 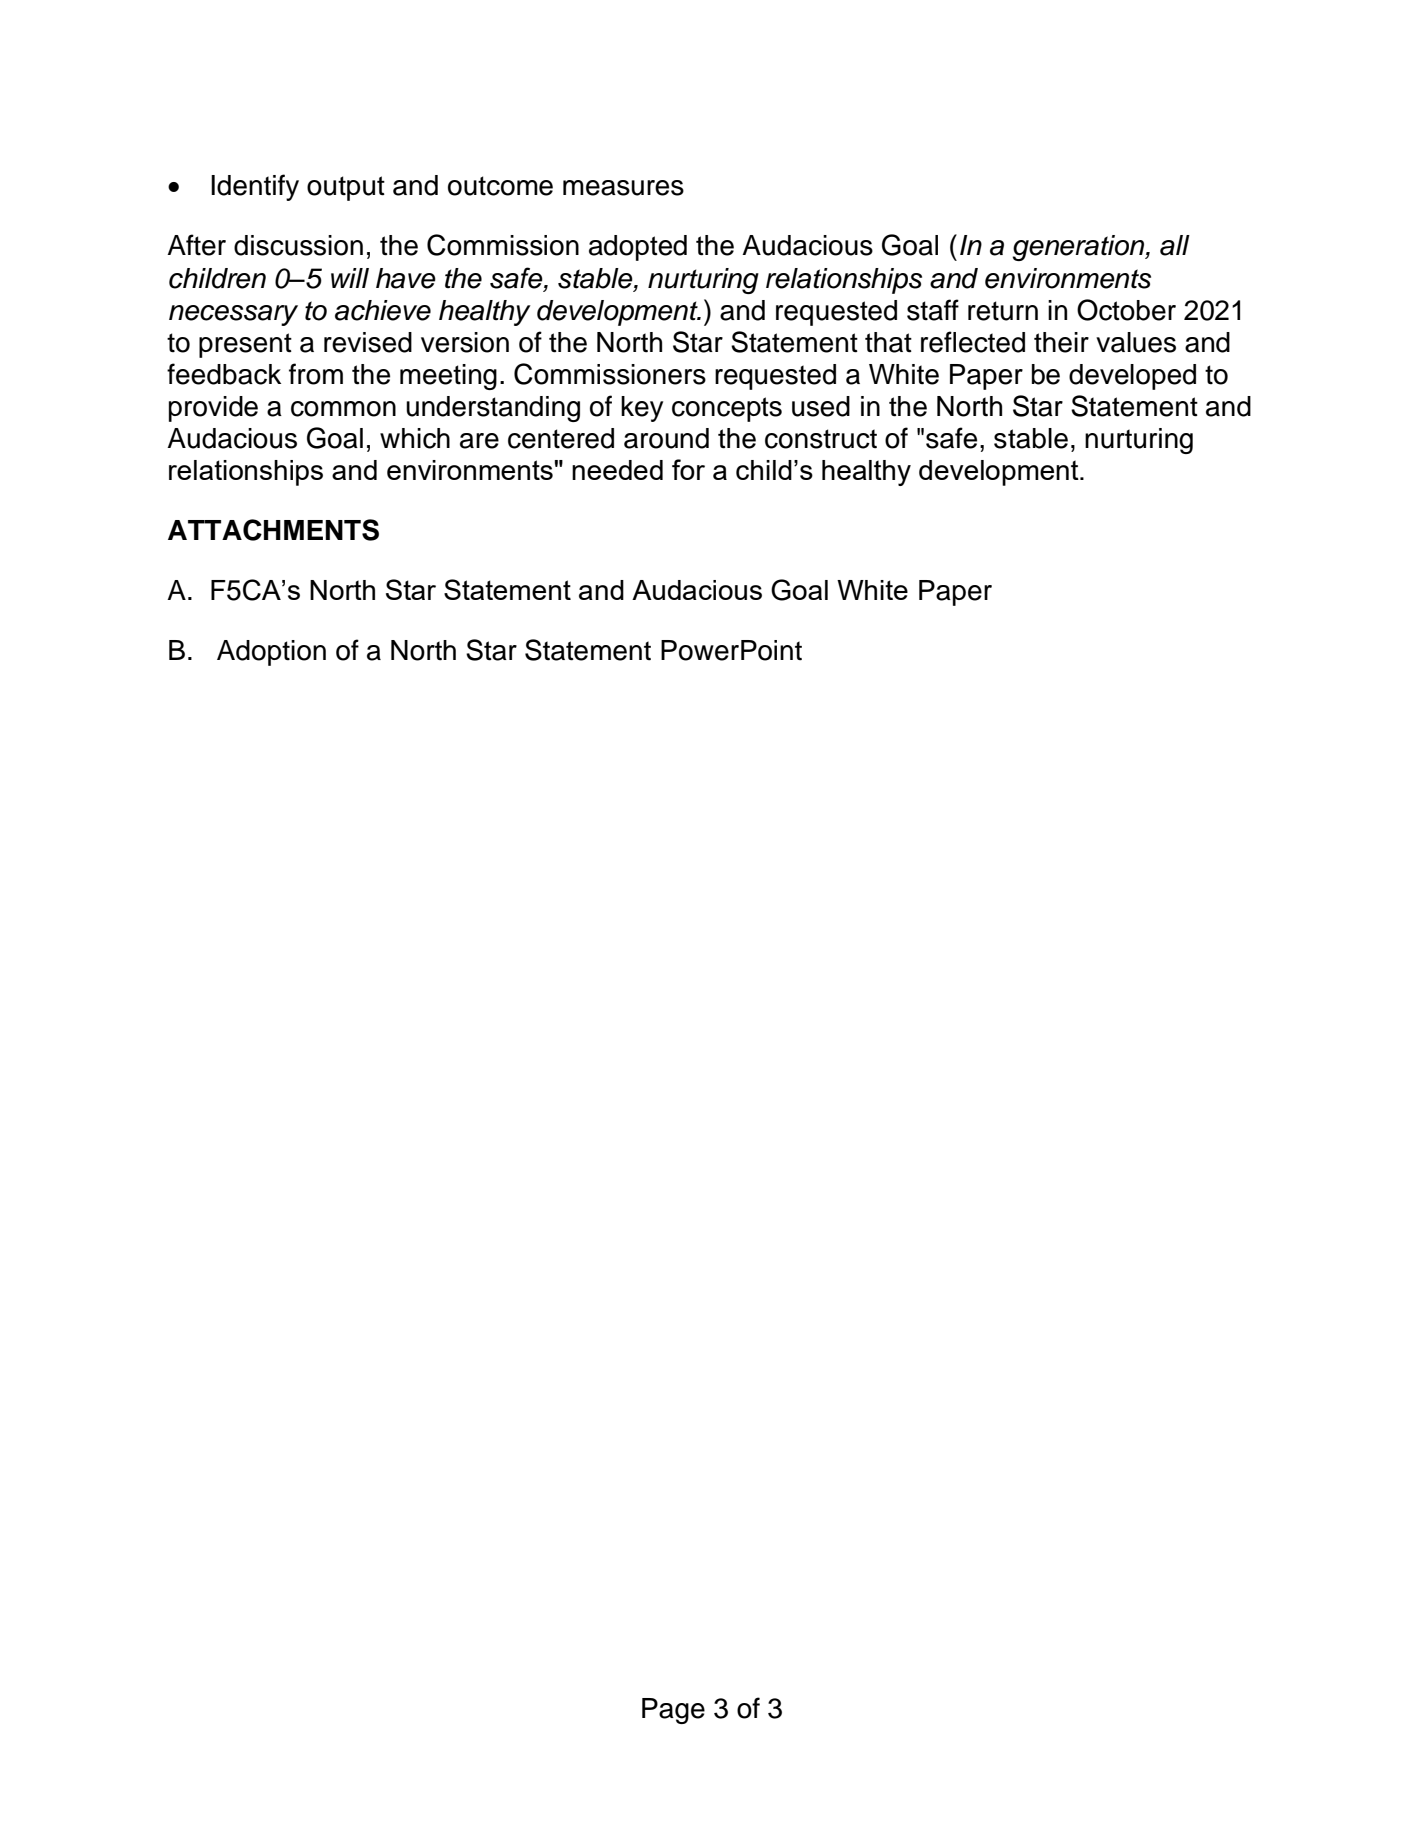 What do you see at coordinates (1079, 248) in the page?
I see `generation` at bounding box center [1079, 248].
